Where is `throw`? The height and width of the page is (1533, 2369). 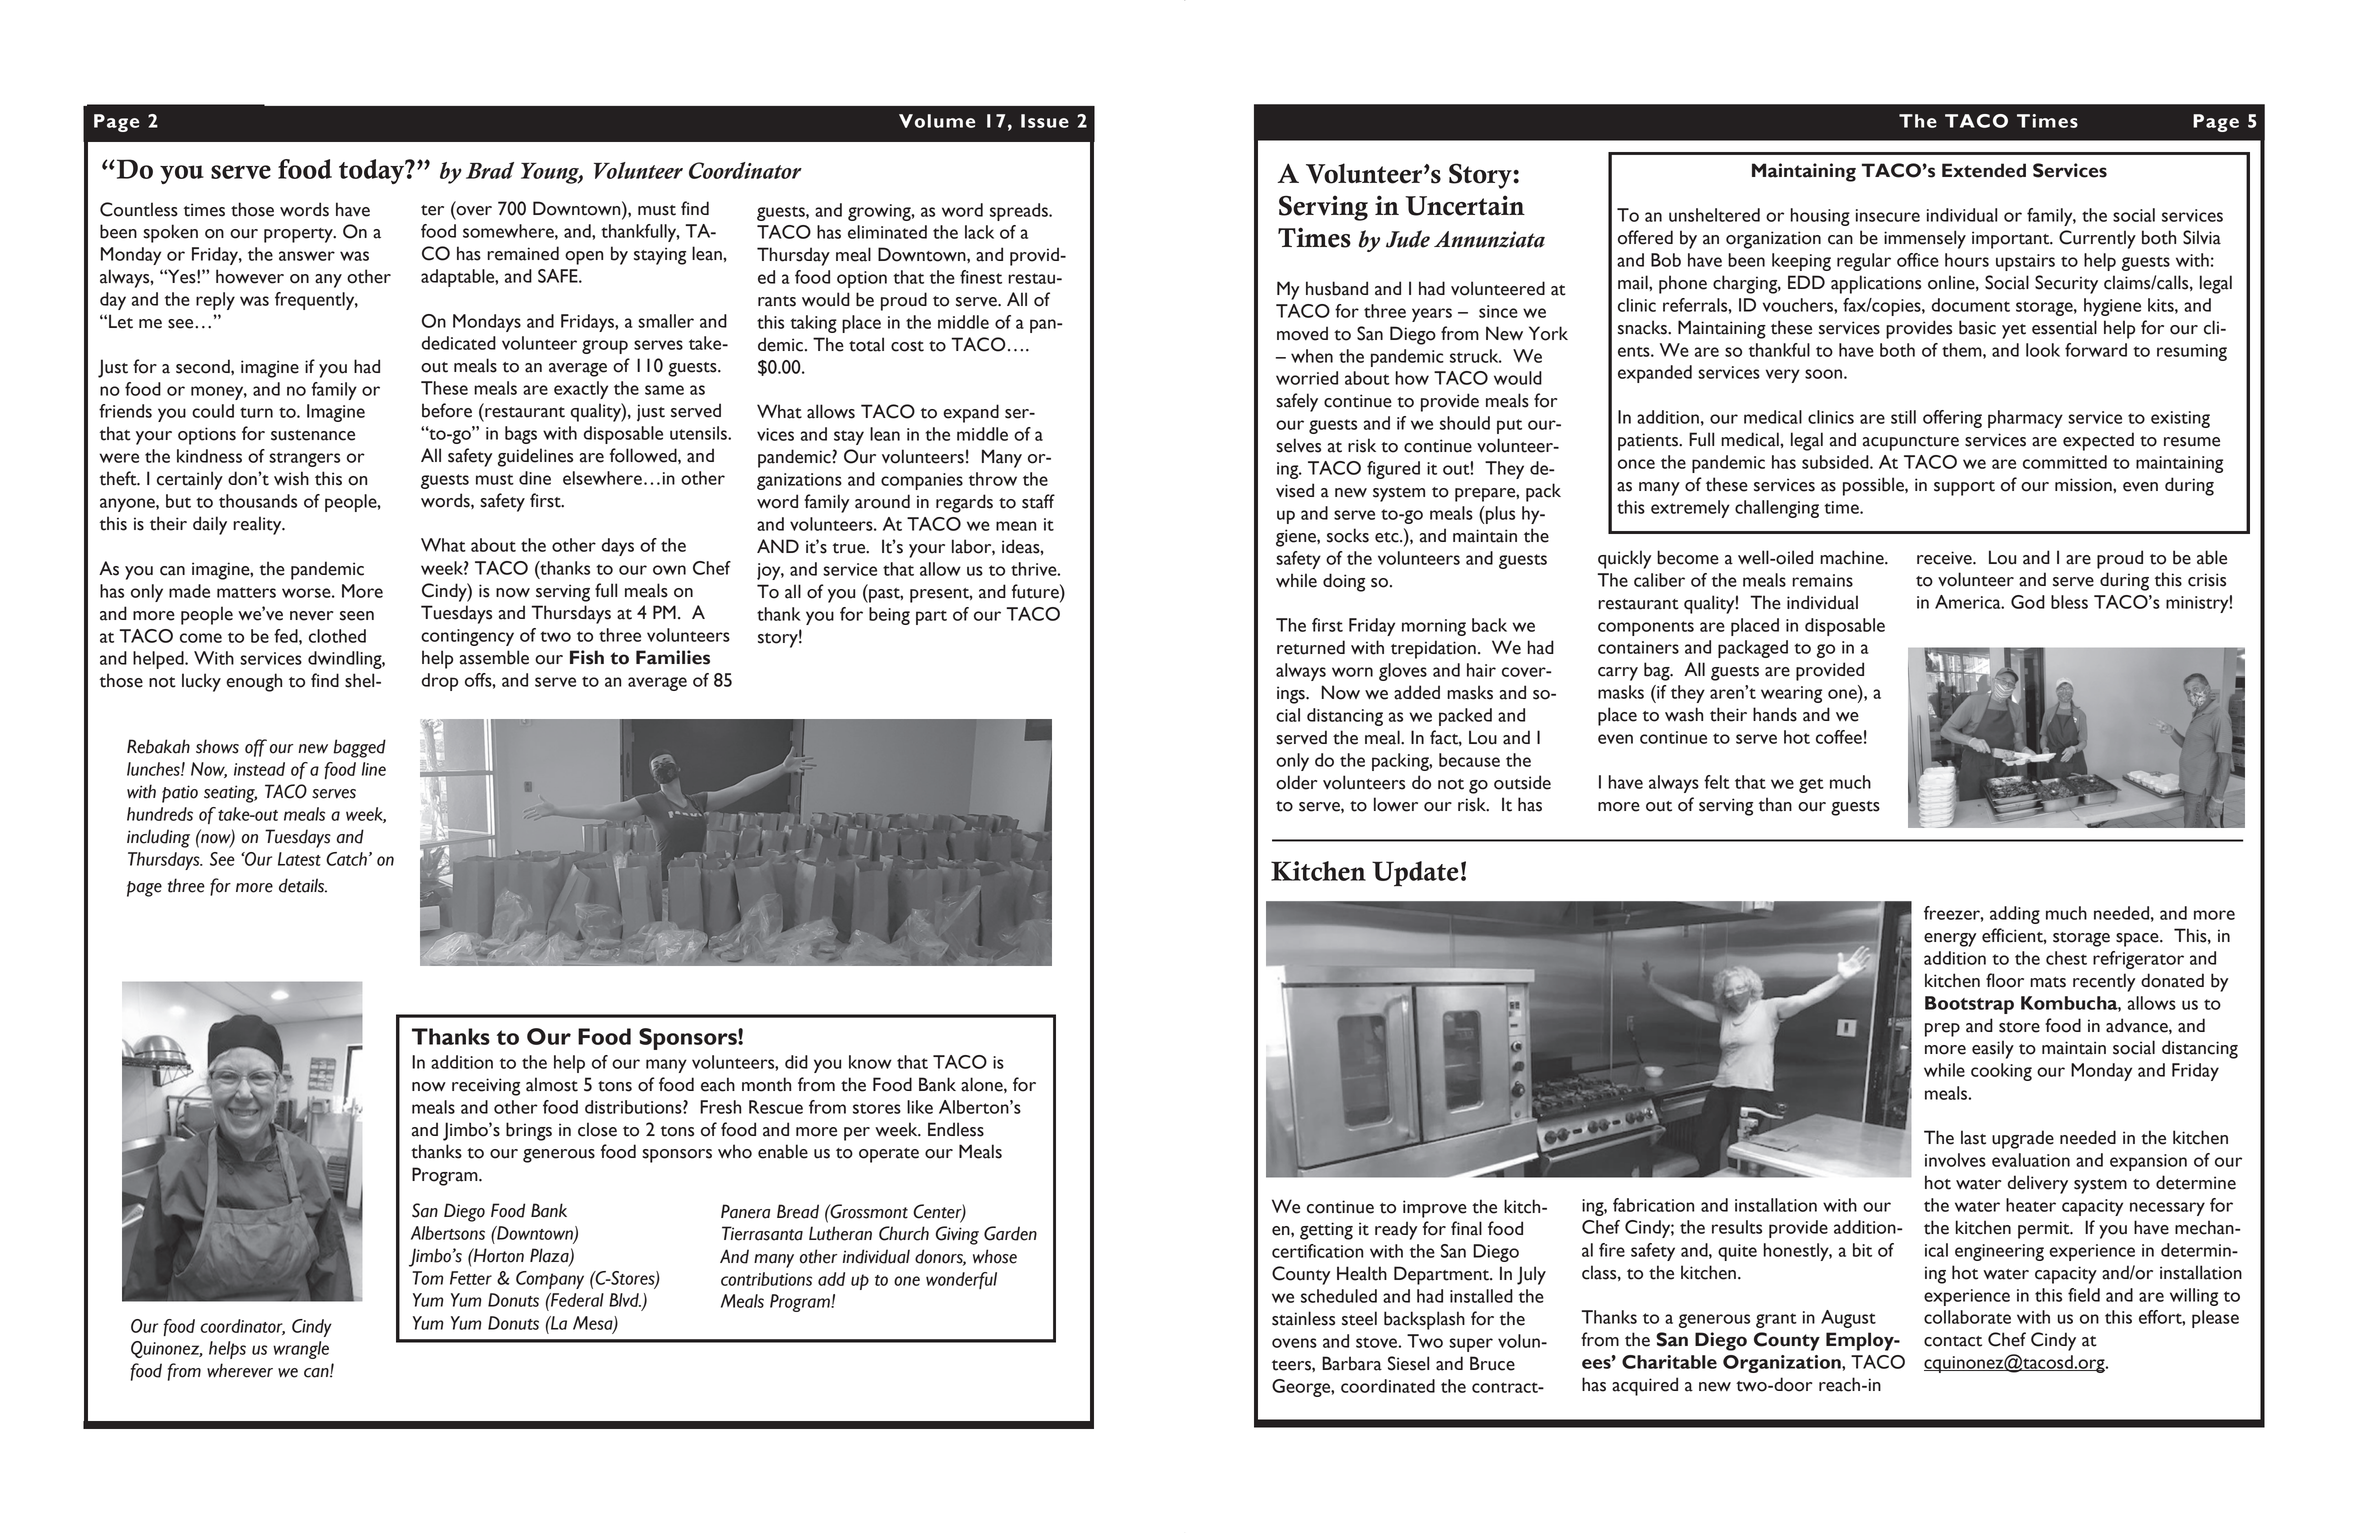 throw is located at coordinates (993, 479).
